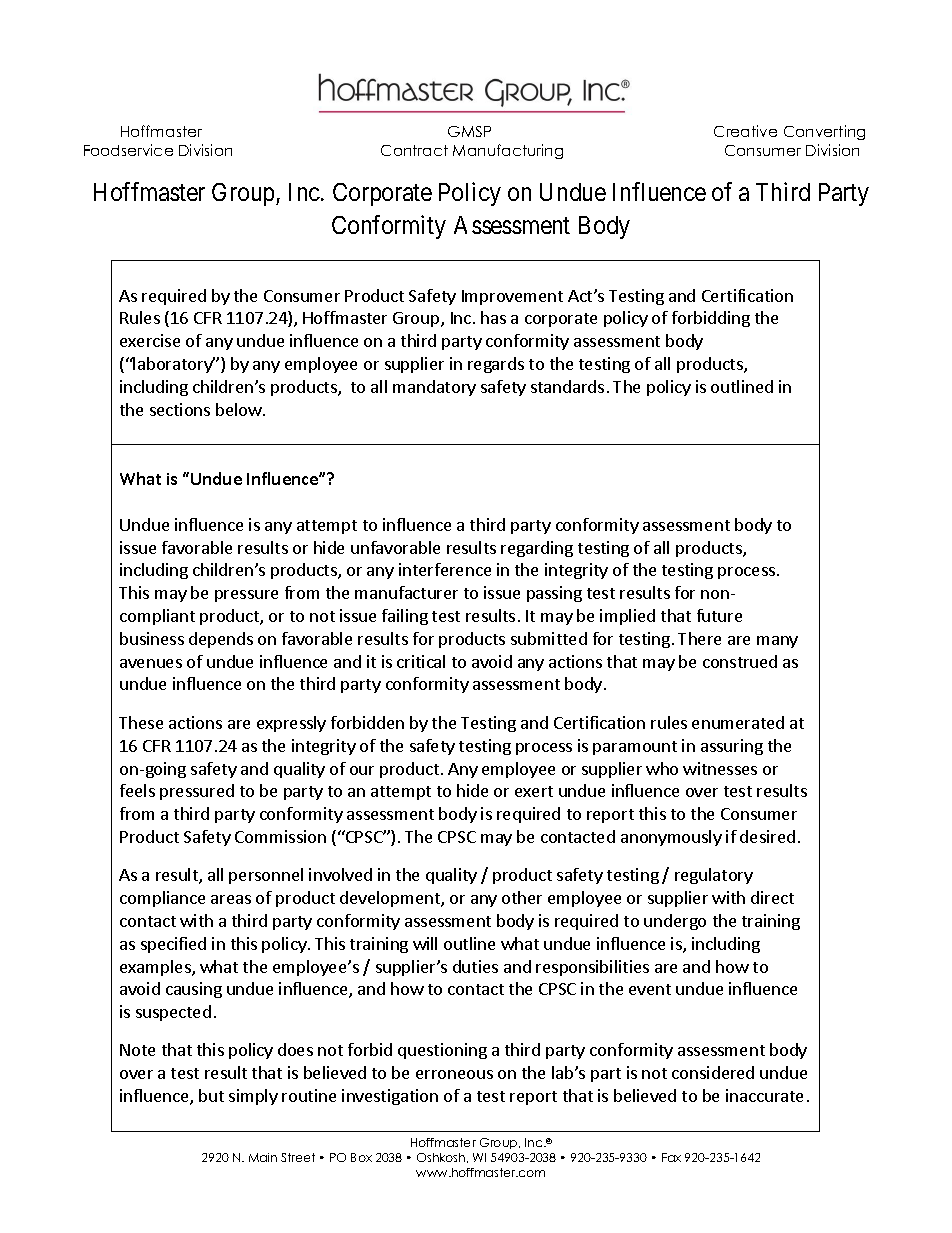 The width and height of the screenshot is (952, 1233). What do you see at coordinates (534, 791) in the screenshot?
I see `exert` at bounding box center [534, 791].
